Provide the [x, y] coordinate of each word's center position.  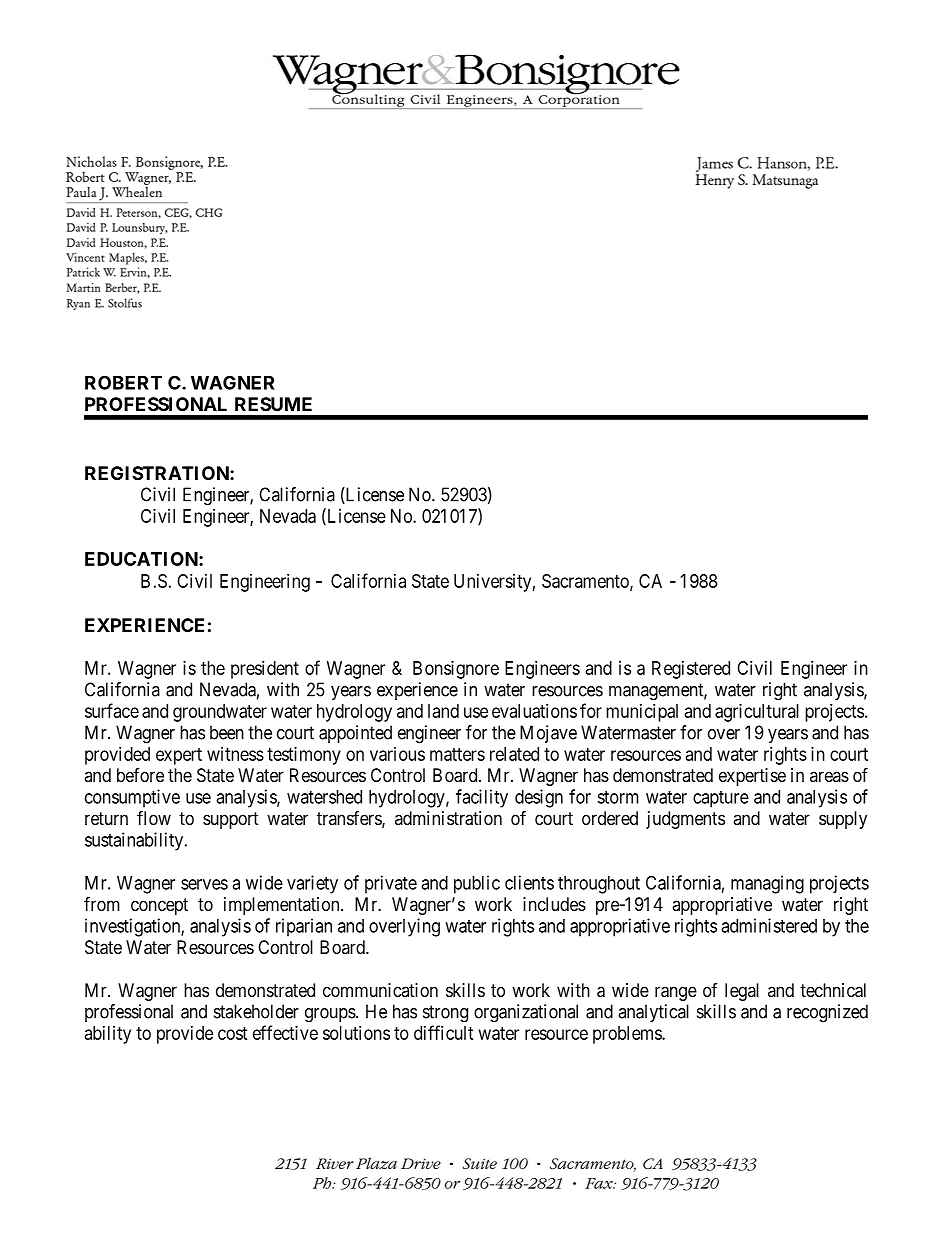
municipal [642, 713]
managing [767, 884]
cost [232, 1033]
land [443, 711]
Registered [691, 670]
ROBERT [123, 383]
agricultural [757, 713]
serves [204, 884]
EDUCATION [142, 559]
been [227, 732]
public [477, 884]
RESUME [273, 404]
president [265, 670]
